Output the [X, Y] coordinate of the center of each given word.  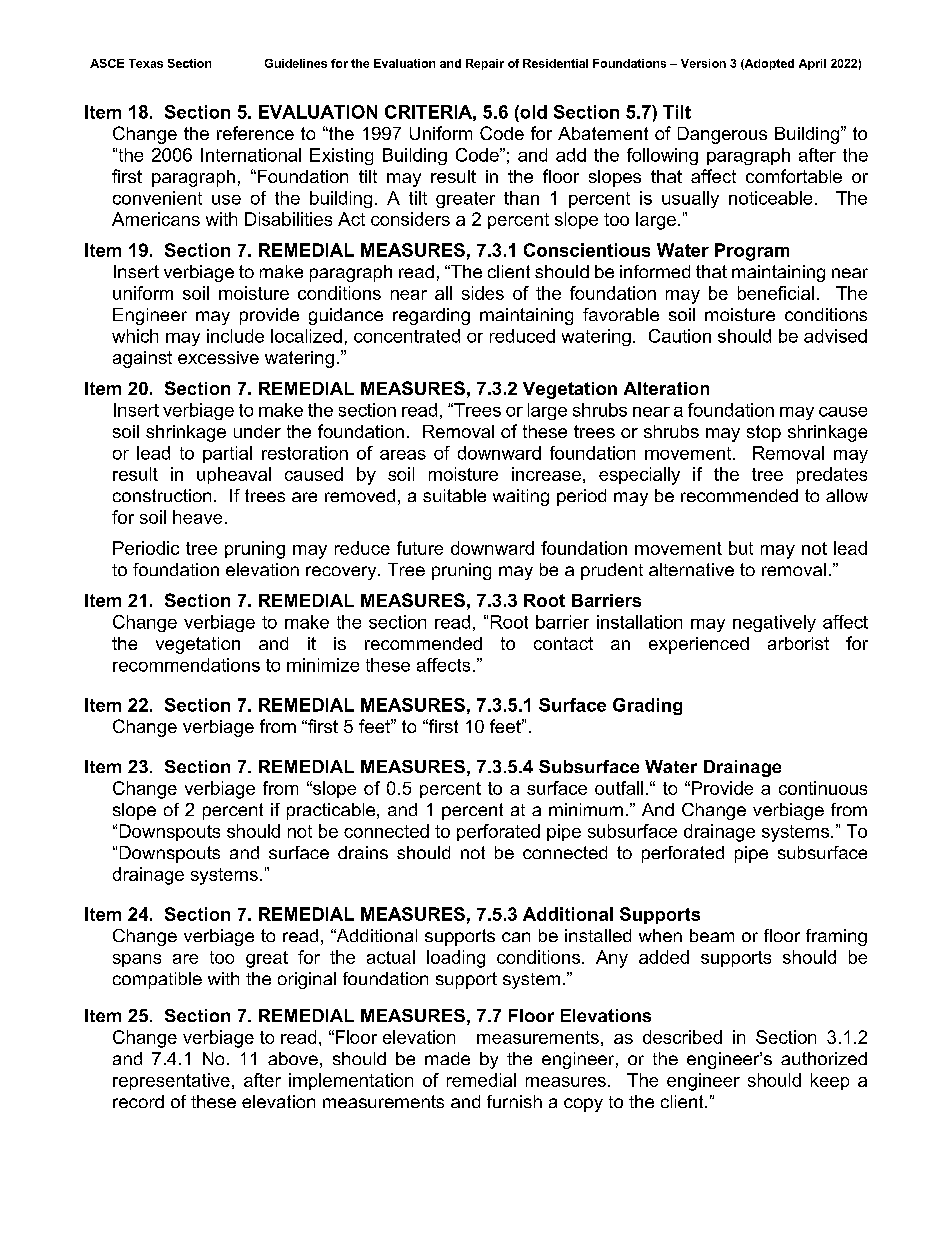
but [741, 548]
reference [255, 133]
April [812, 64]
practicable [332, 811]
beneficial [776, 293]
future [420, 548]
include [235, 336]
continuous [823, 788]
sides [483, 293]
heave [197, 517]
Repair [485, 64]
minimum [586, 809]
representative [171, 1081]
